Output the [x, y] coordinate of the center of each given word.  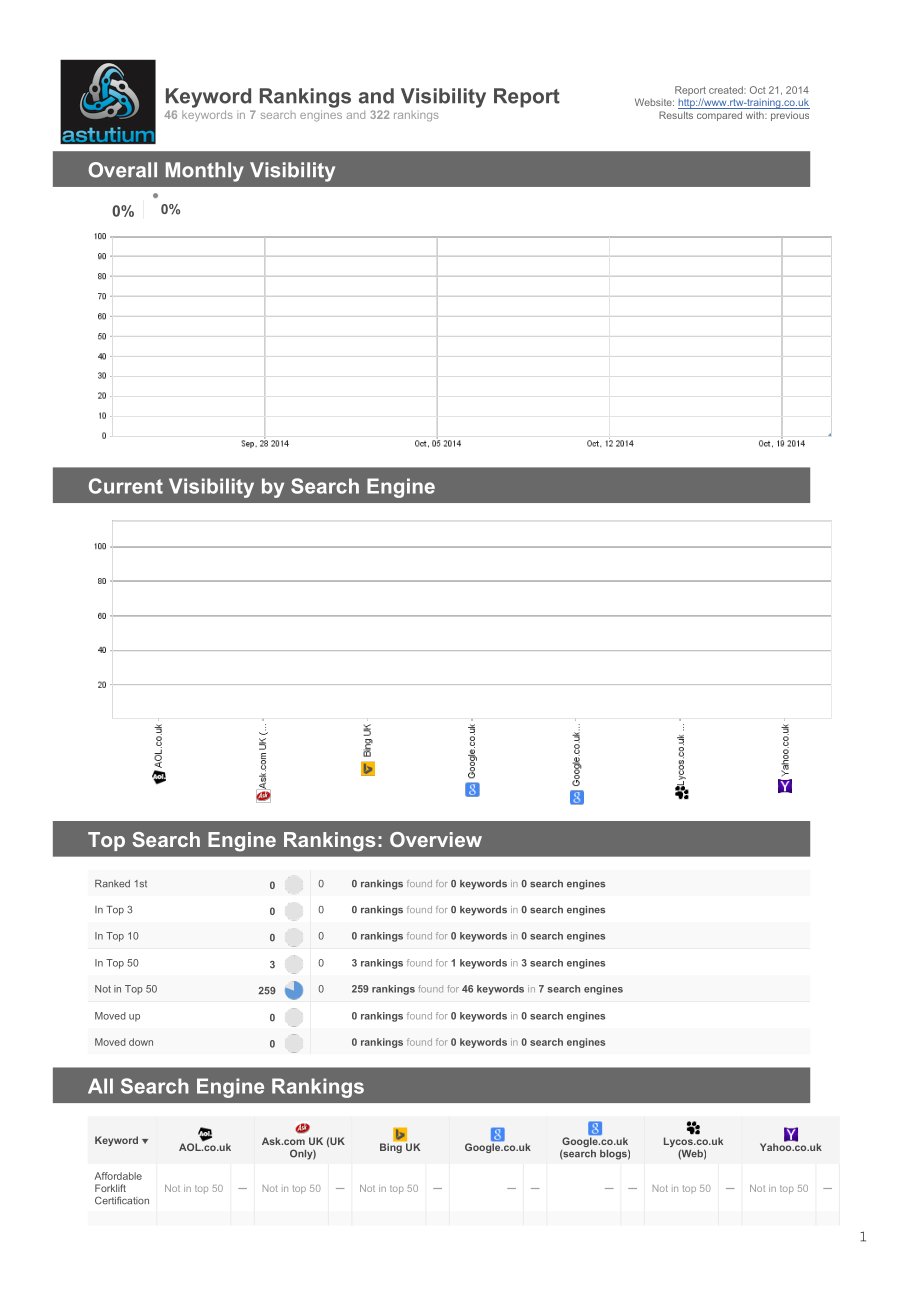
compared [719, 116]
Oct [758, 90]
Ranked [112, 884]
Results [676, 115]
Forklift [110, 1188]
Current [126, 486]
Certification [122, 1200]
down [141, 1042]
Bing [391, 1148]
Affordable [118, 1176]
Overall [123, 170]
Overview [436, 839]
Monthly [205, 172]
